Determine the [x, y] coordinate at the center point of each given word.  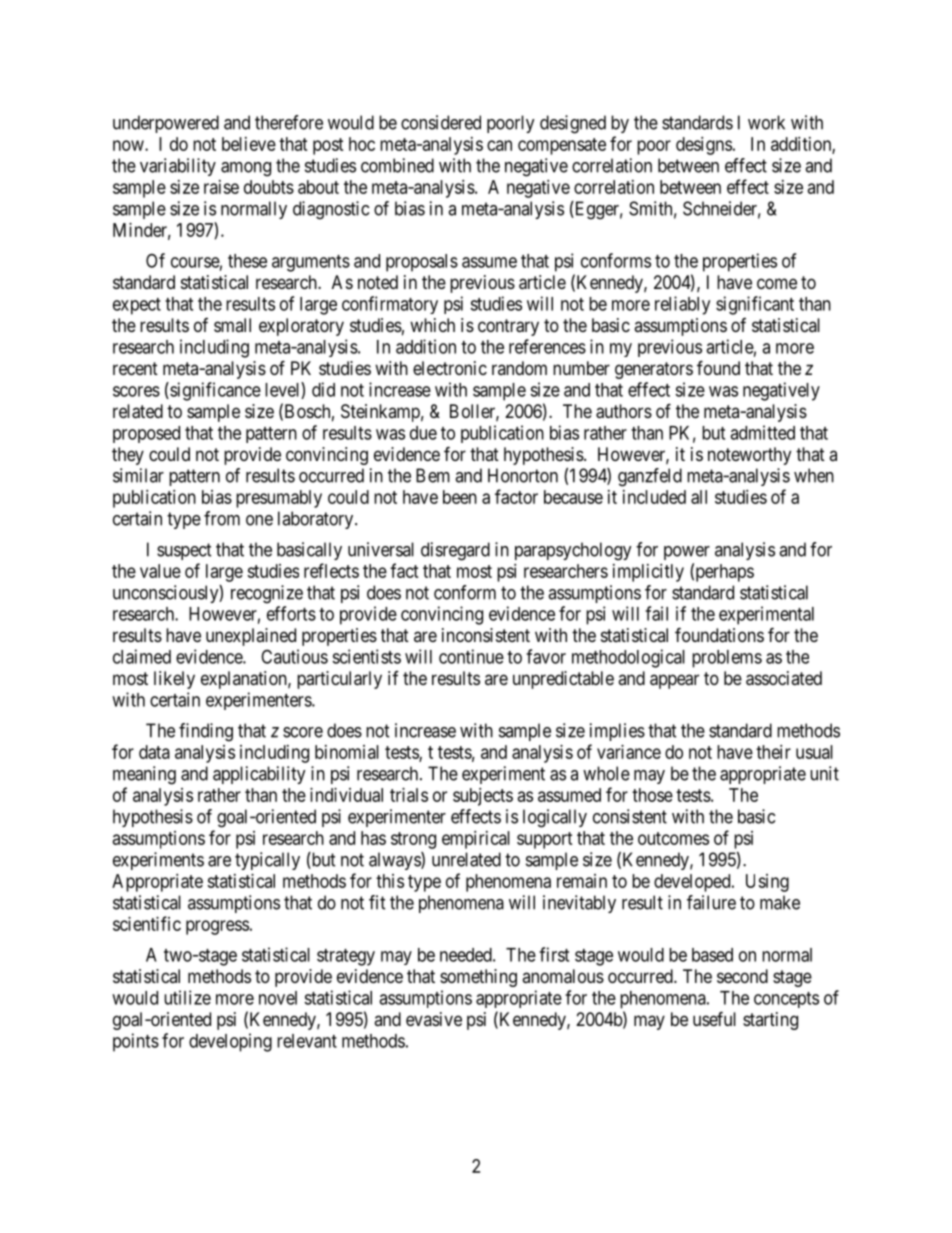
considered [441, 122]
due [423, 433]
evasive [434, 1019]
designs [704, 146]
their [773, 752]
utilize [187, 997]
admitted [762, 432]
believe [249, 144]
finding [206, 732]
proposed [146, 434]
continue [471, 656]
